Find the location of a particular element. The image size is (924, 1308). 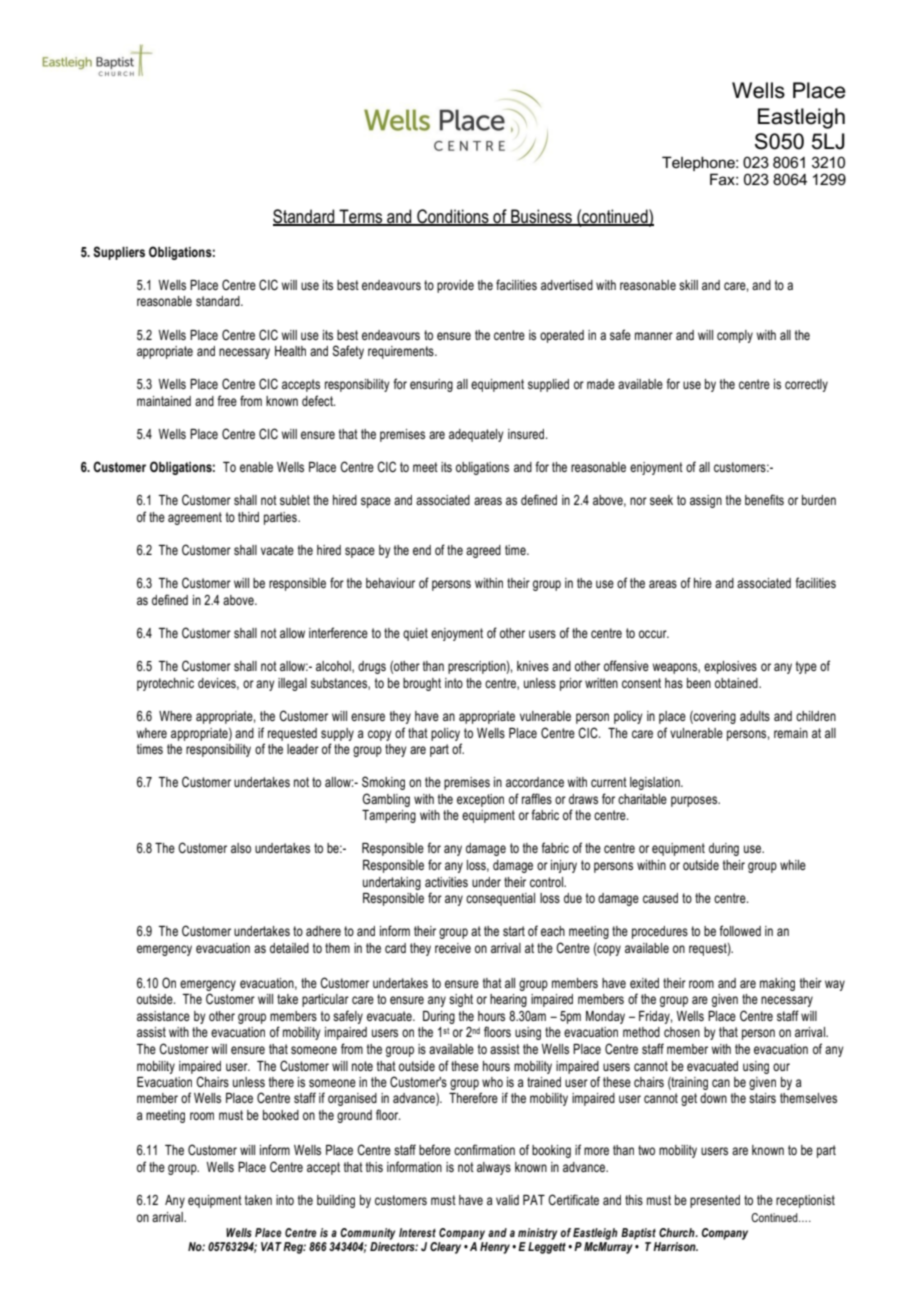

VAT is located at coordinates (271, 1246).
